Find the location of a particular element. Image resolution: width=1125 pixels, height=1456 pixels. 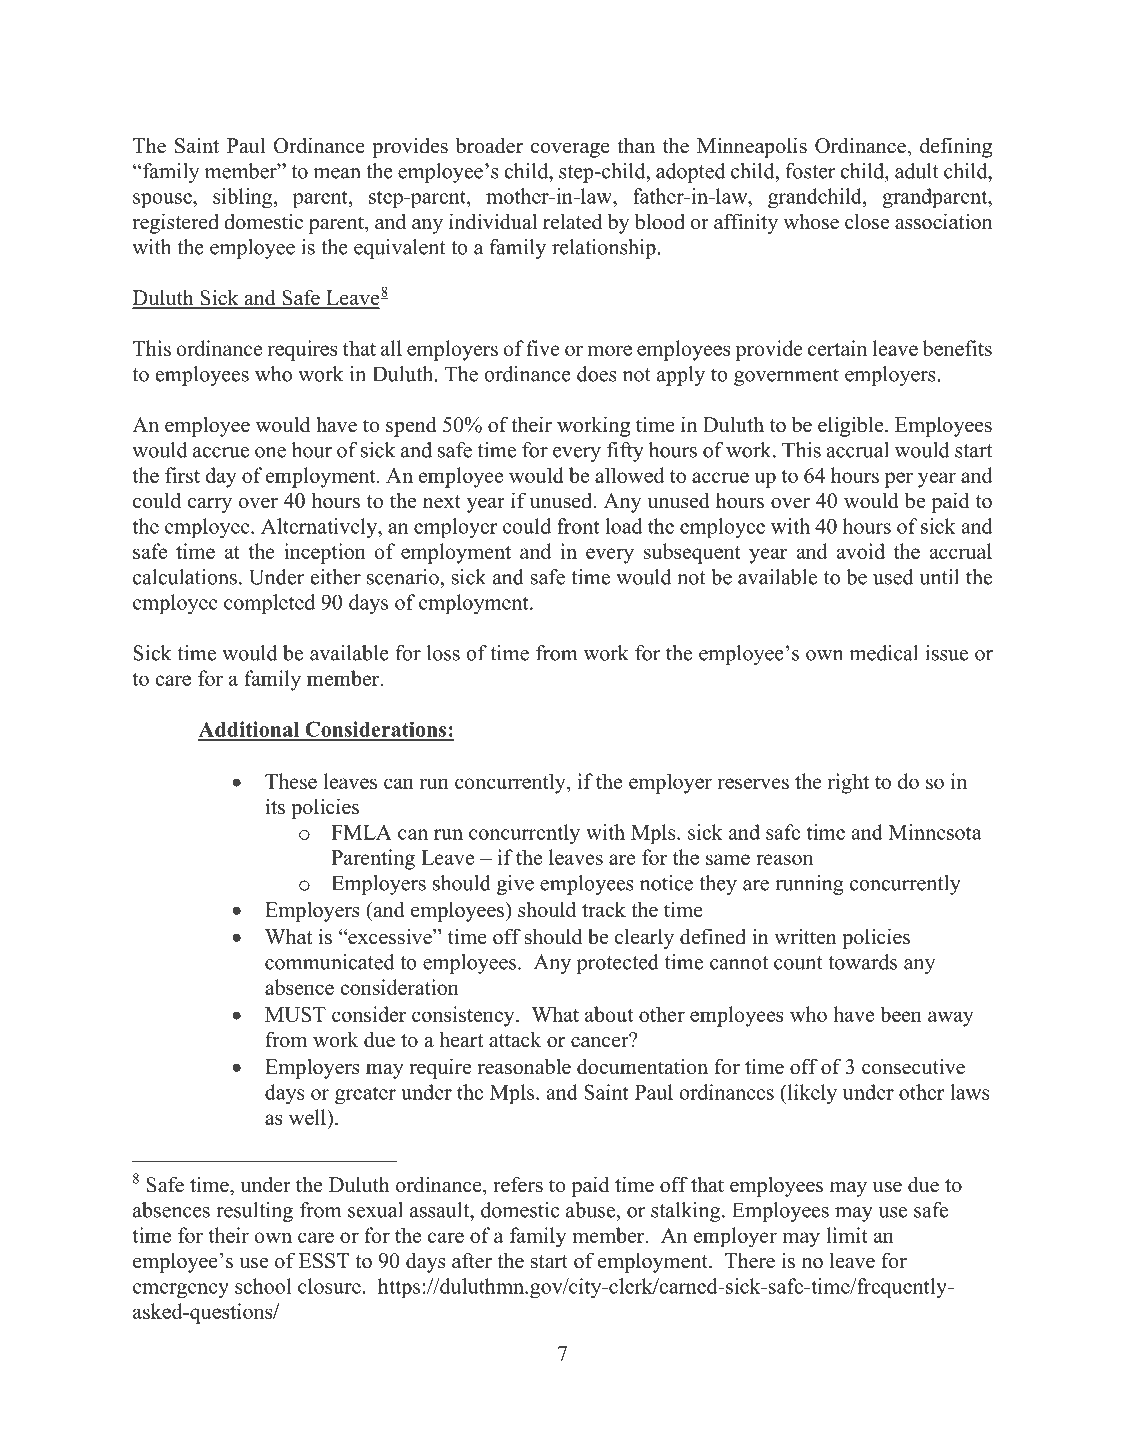

loss is located at coordinates (443, 653).
